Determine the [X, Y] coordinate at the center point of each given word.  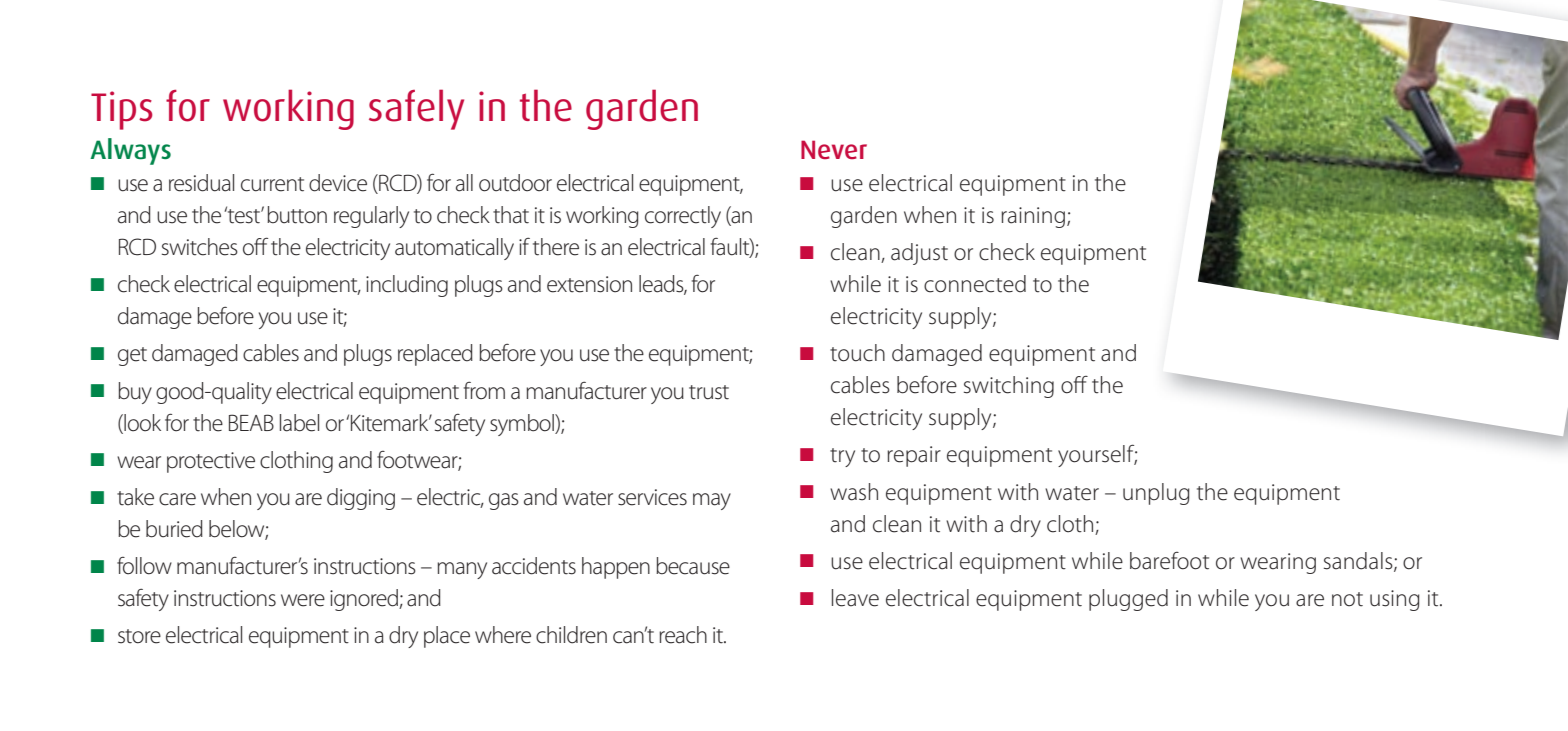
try [842, 457]
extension [589, 284]
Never [834, 149]
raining [1033, 217]
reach [683, 635]
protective [211, 462]
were [303, 600]
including [407, 286]
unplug [1156, 494]
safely [416, 109]
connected [975, 284]
